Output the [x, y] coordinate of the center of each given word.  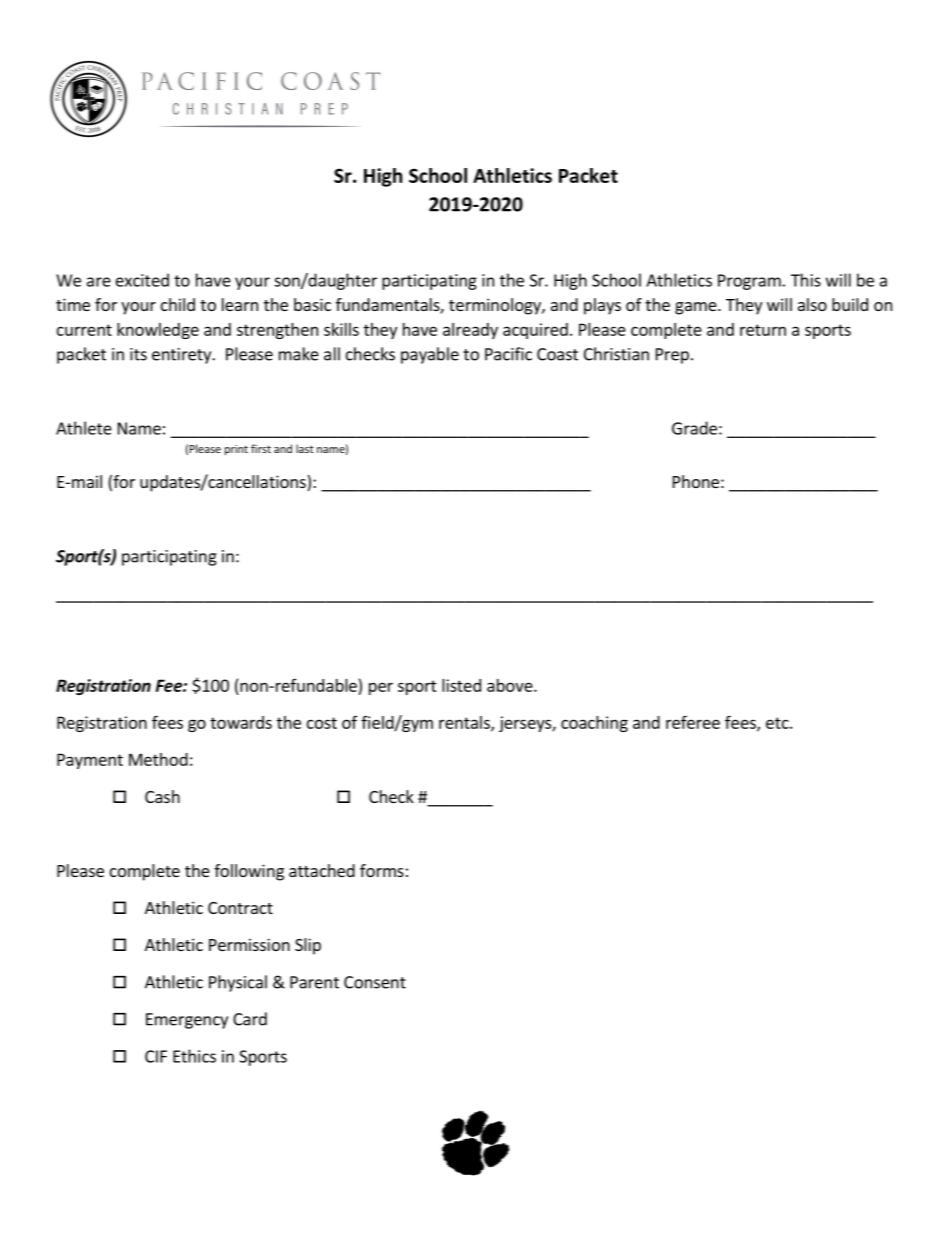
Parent [314, 982]
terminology [496, 306]
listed [461, 685]
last [305, 448]
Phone [696, 481]
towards [241, 722]
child [178, 304]
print [236, 450]
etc [778, 723]
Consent [375, 982]
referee [693, 722]
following [249, 872]
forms [382, 870]
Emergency [187, 1021]
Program [749, 282]
